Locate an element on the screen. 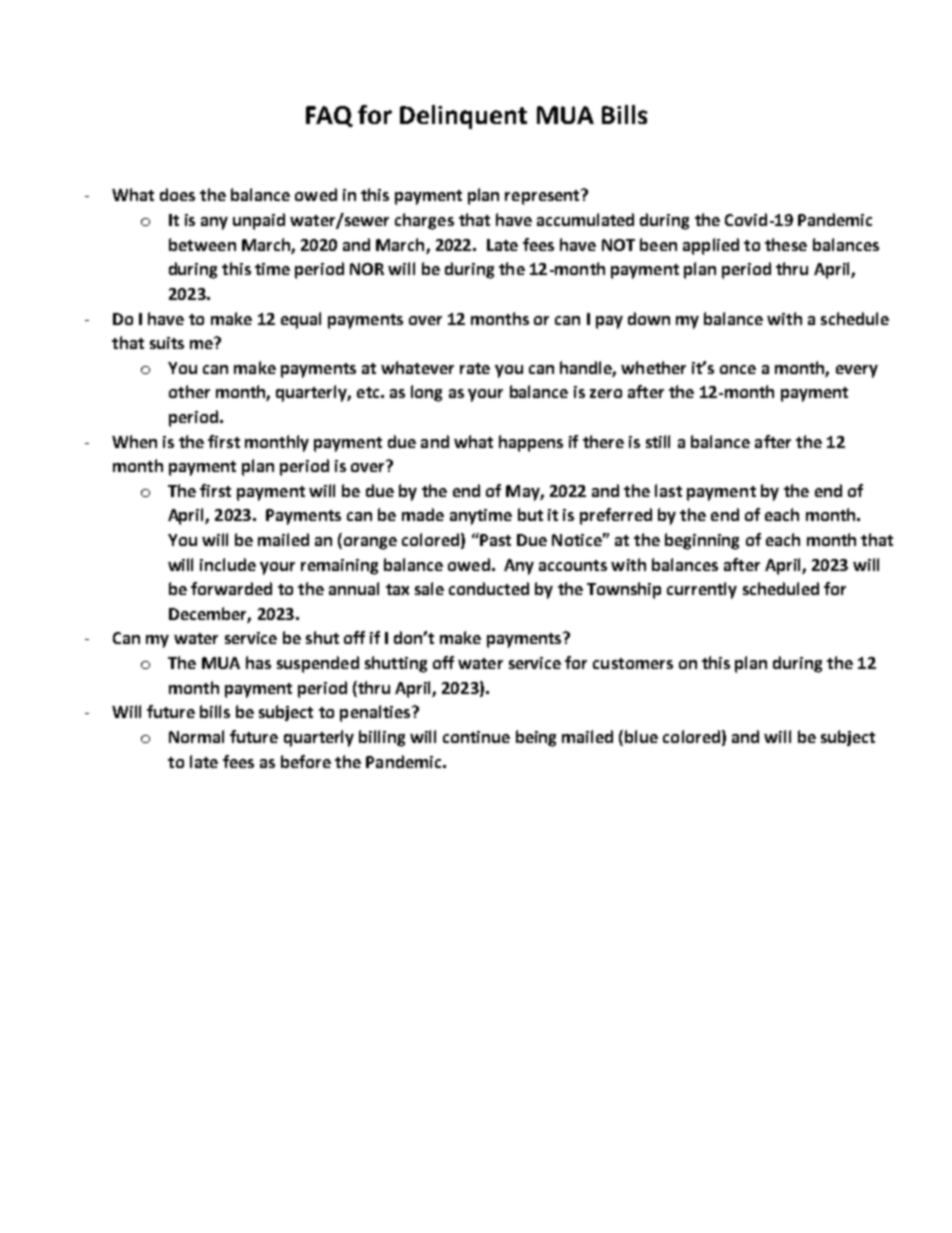  beginning is located at coordinates (702, 541).
